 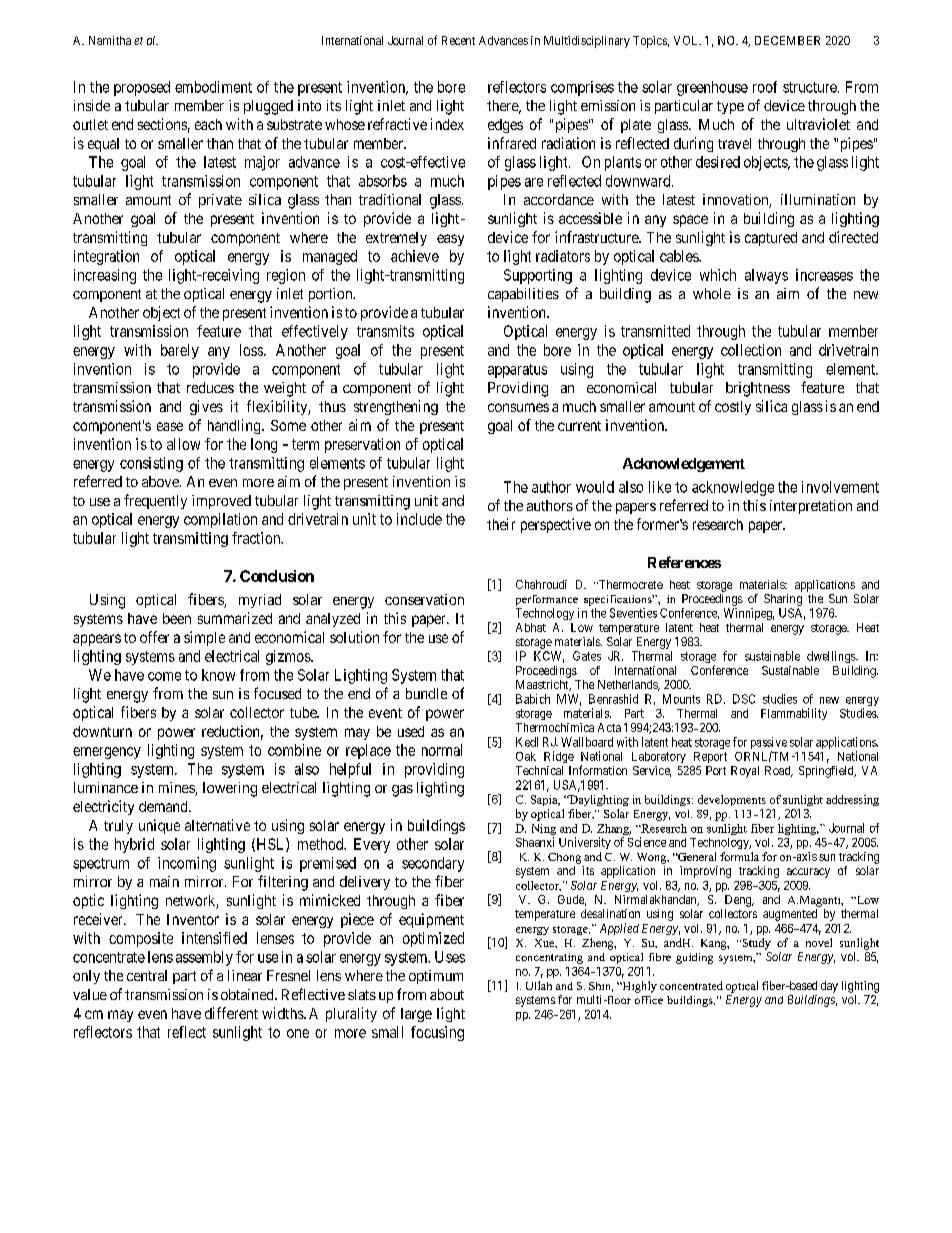 What do you see at coordinates (744, 699) in the image?
I see `DSC` at bounding box center [744, 699].
